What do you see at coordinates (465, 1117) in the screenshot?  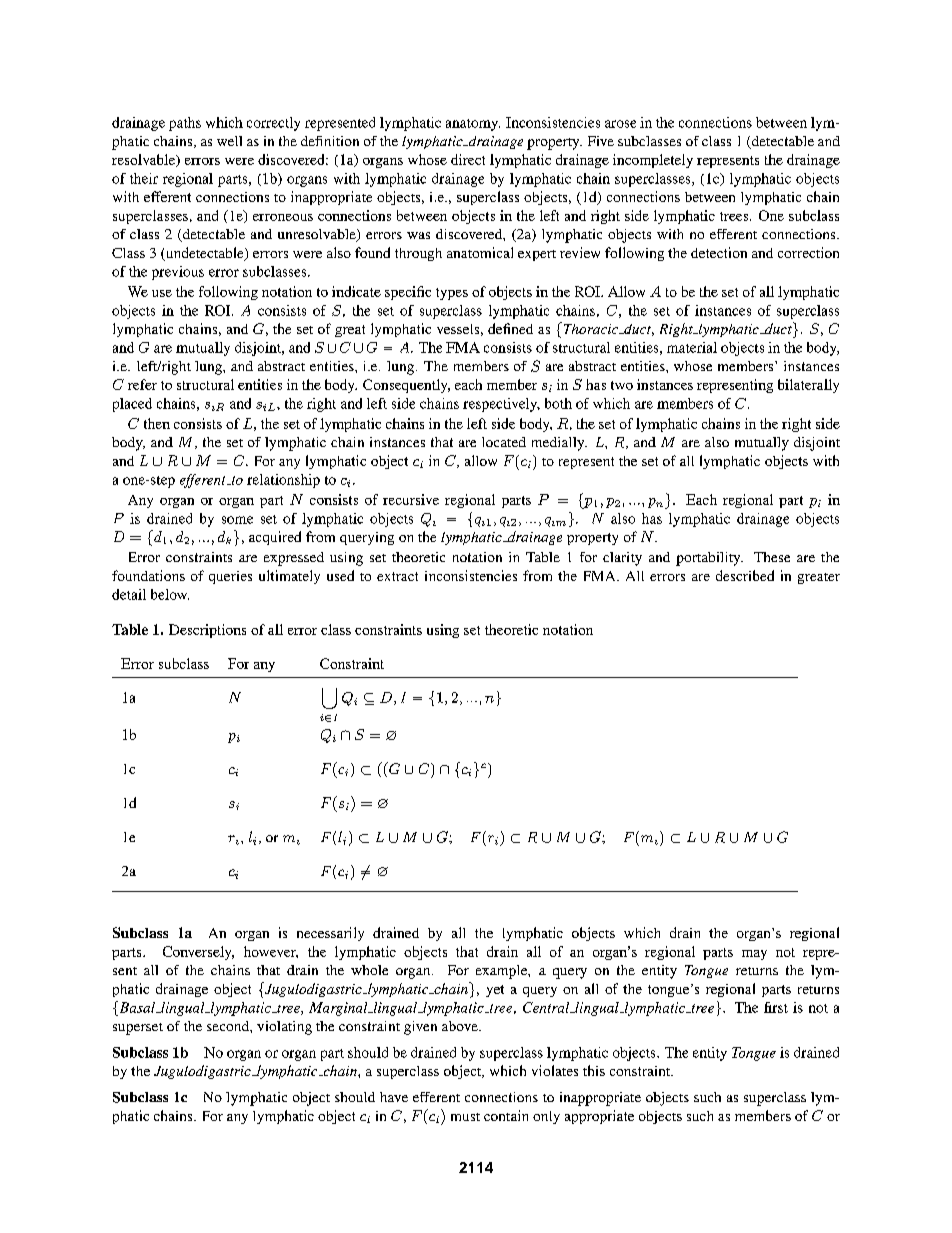 I see `must` at bounding box center [465, 1117].
